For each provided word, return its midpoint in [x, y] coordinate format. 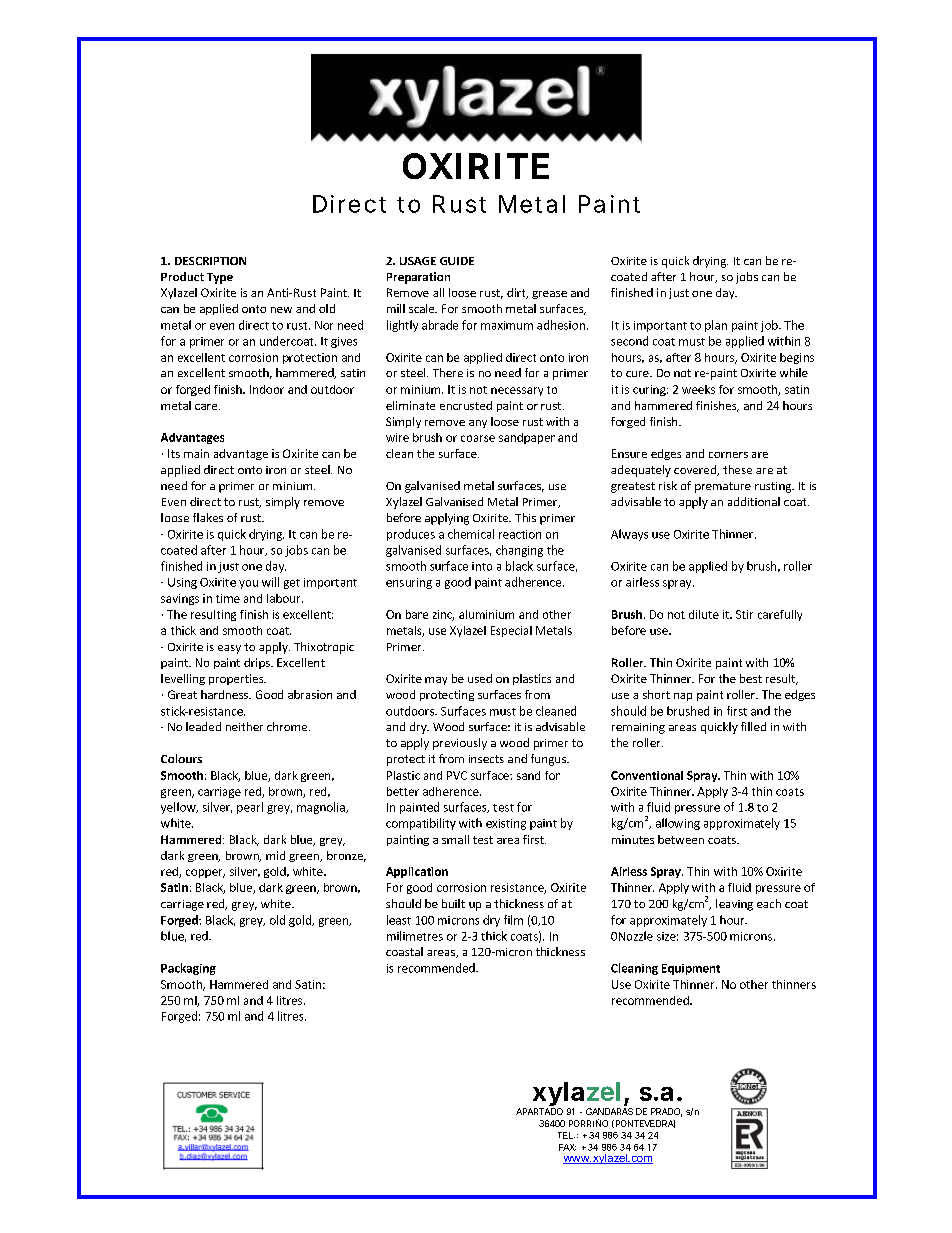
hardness [226, 694]
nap [683, 697]
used [480, 678]
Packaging [188, 969]
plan [716, 326]
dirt [517, 293]
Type [220, 278]
